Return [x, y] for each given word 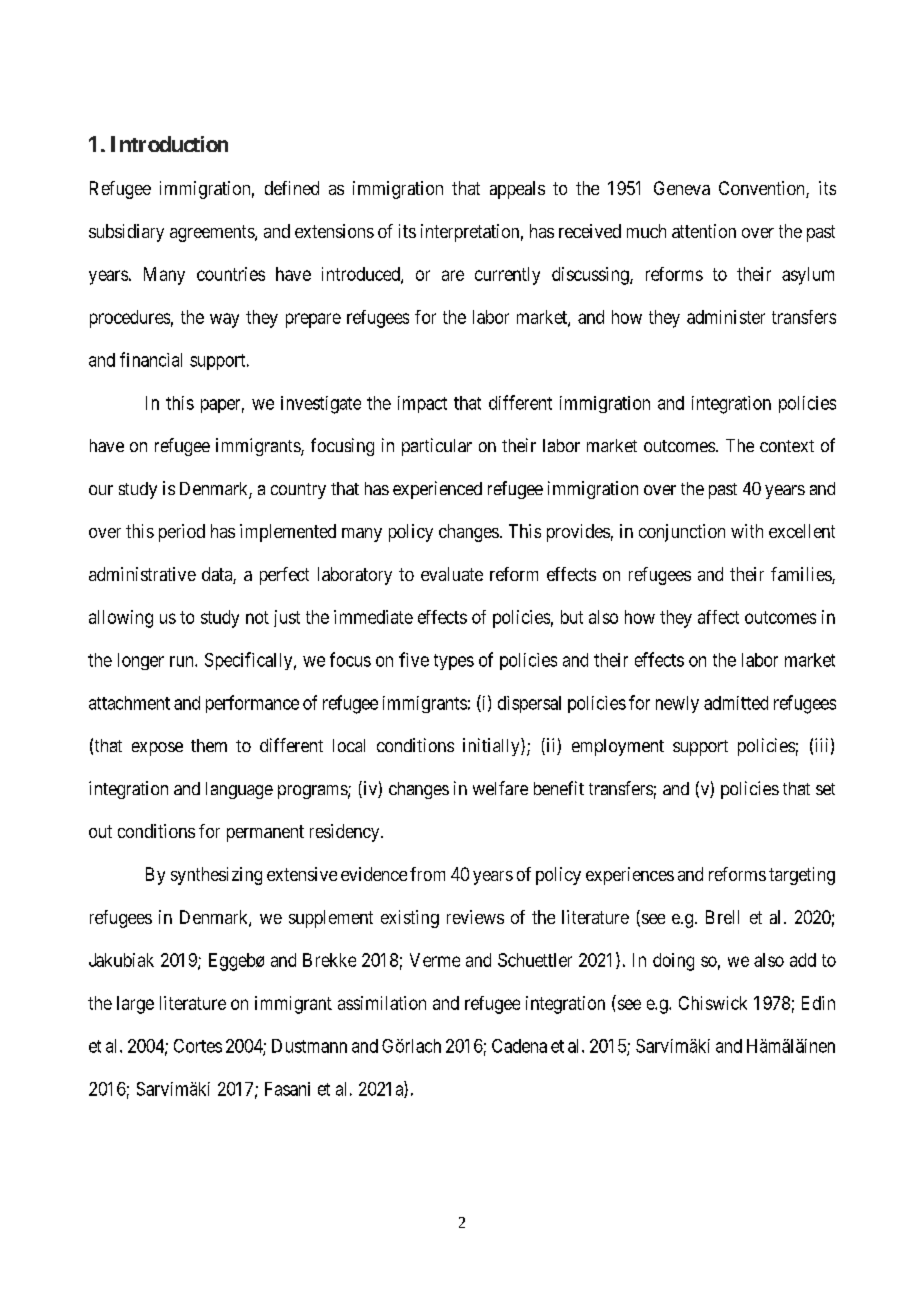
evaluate [452, 574]
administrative [142, 574]
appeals [517, 190]
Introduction [169, 144]
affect [718, 617]
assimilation [382, 1003]
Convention [763, 189]
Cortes [198, 1046]
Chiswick [713, 1003]
